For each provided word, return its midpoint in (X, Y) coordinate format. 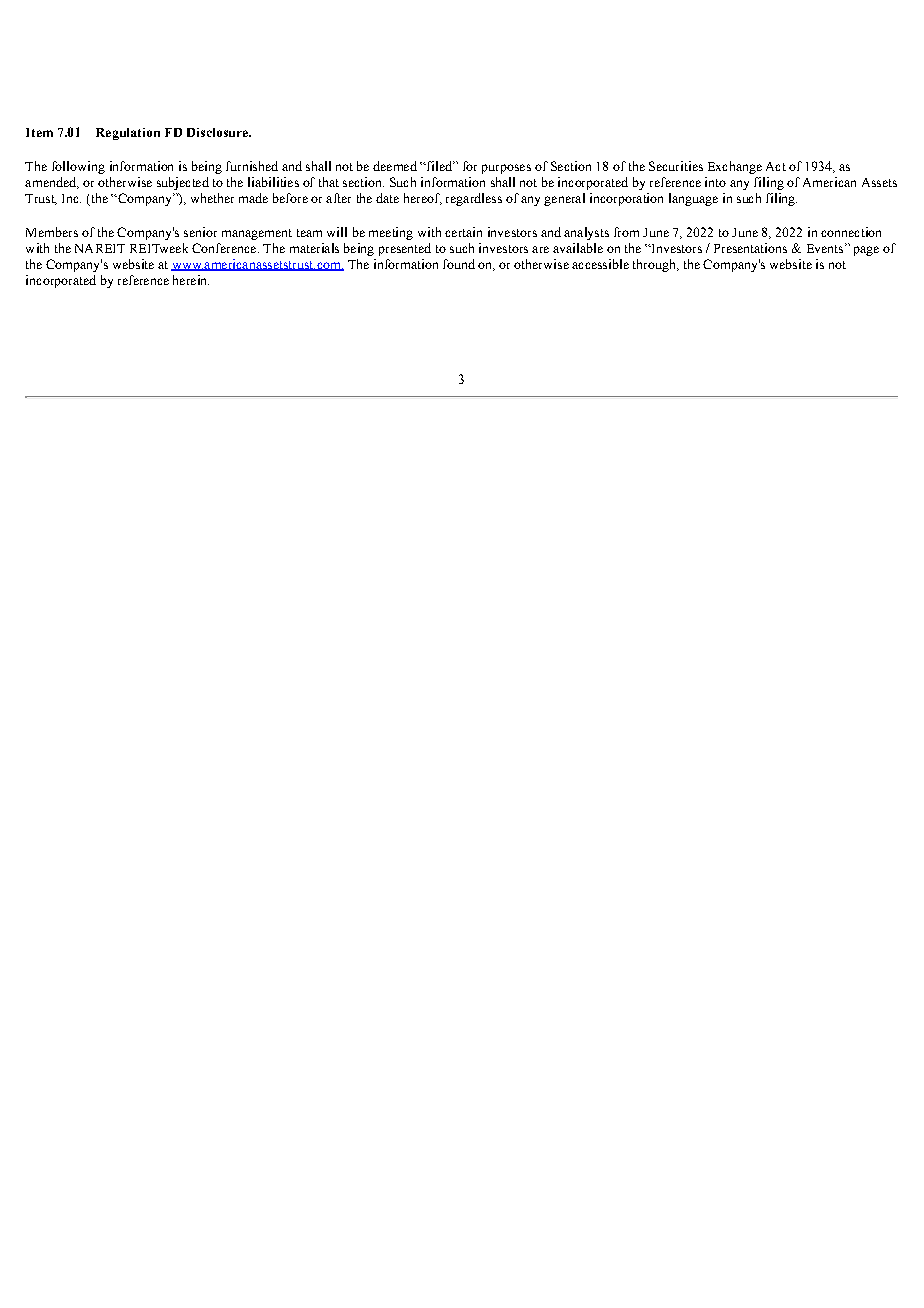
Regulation (128, 134)
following (78, 167)
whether (212, 198)
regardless (474, 199)
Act (776, 166)
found (459, 264)
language (693, 199)
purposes (506, 169)
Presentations (750, 248)
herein (191, 280)
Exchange (735, 167)
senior (200, 232)
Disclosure (218, 132)
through (655, 265)
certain (463, 232)
